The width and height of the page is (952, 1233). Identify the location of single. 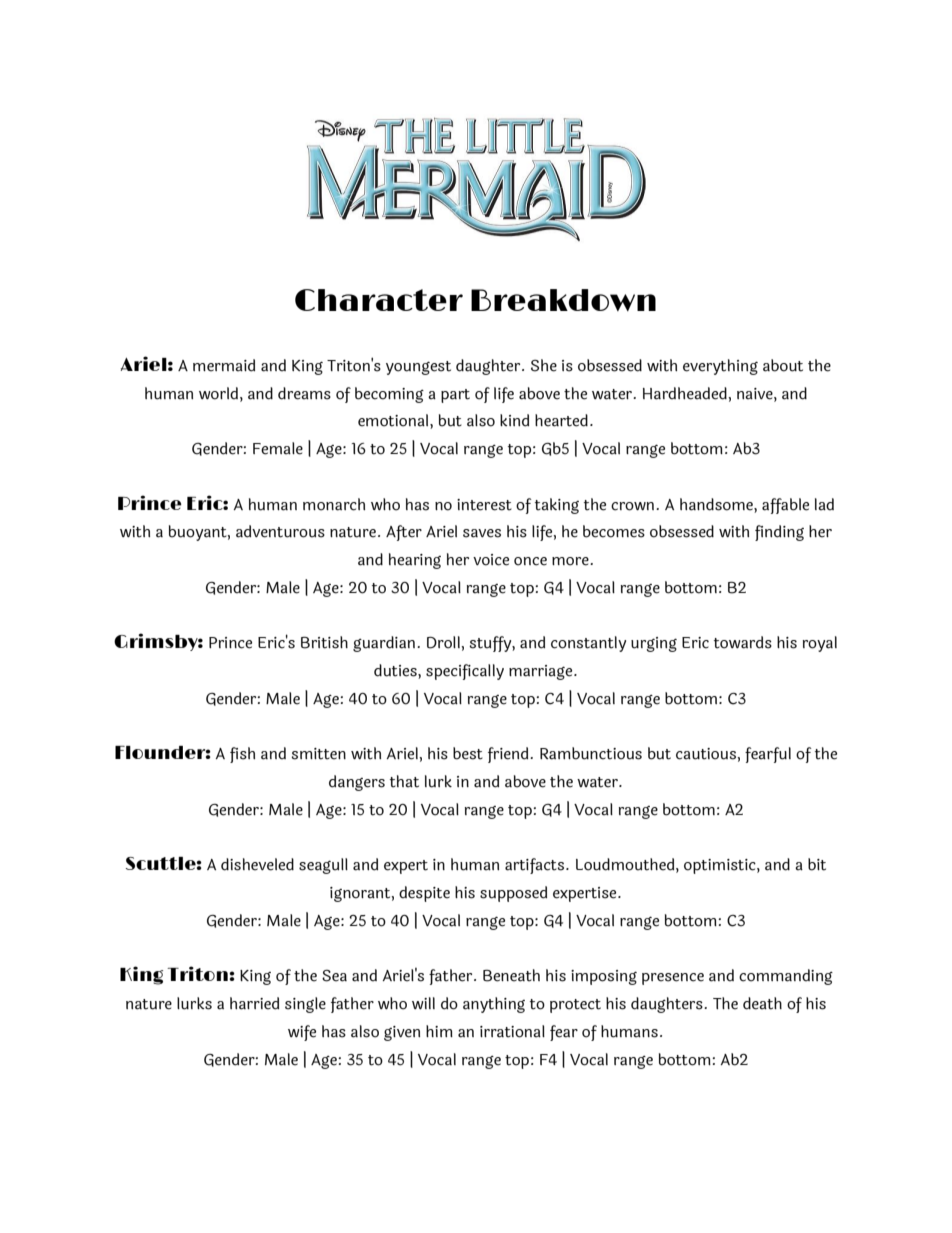
(305, 1005).
